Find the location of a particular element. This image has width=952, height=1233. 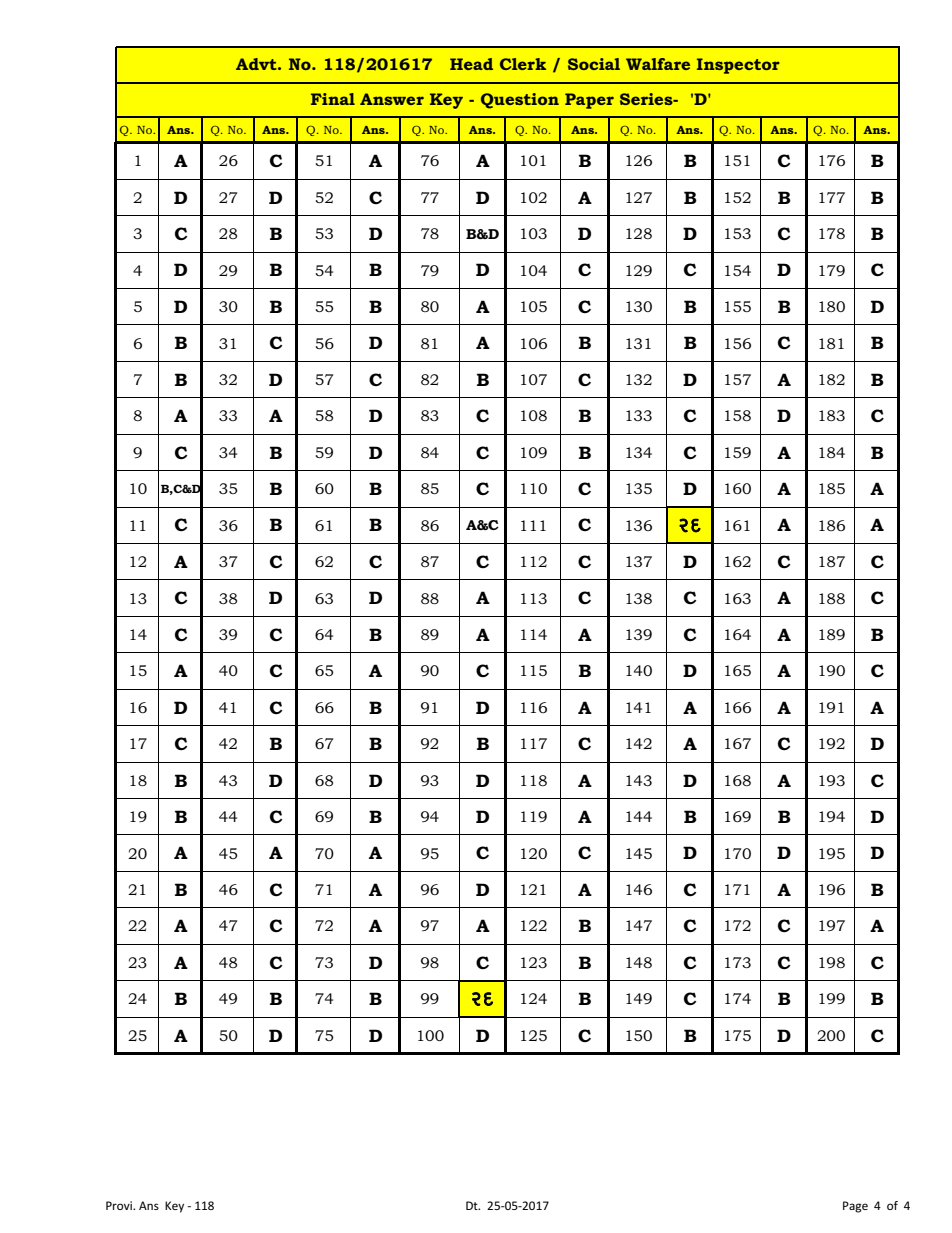

Final is located at coordinates (333, 99).
